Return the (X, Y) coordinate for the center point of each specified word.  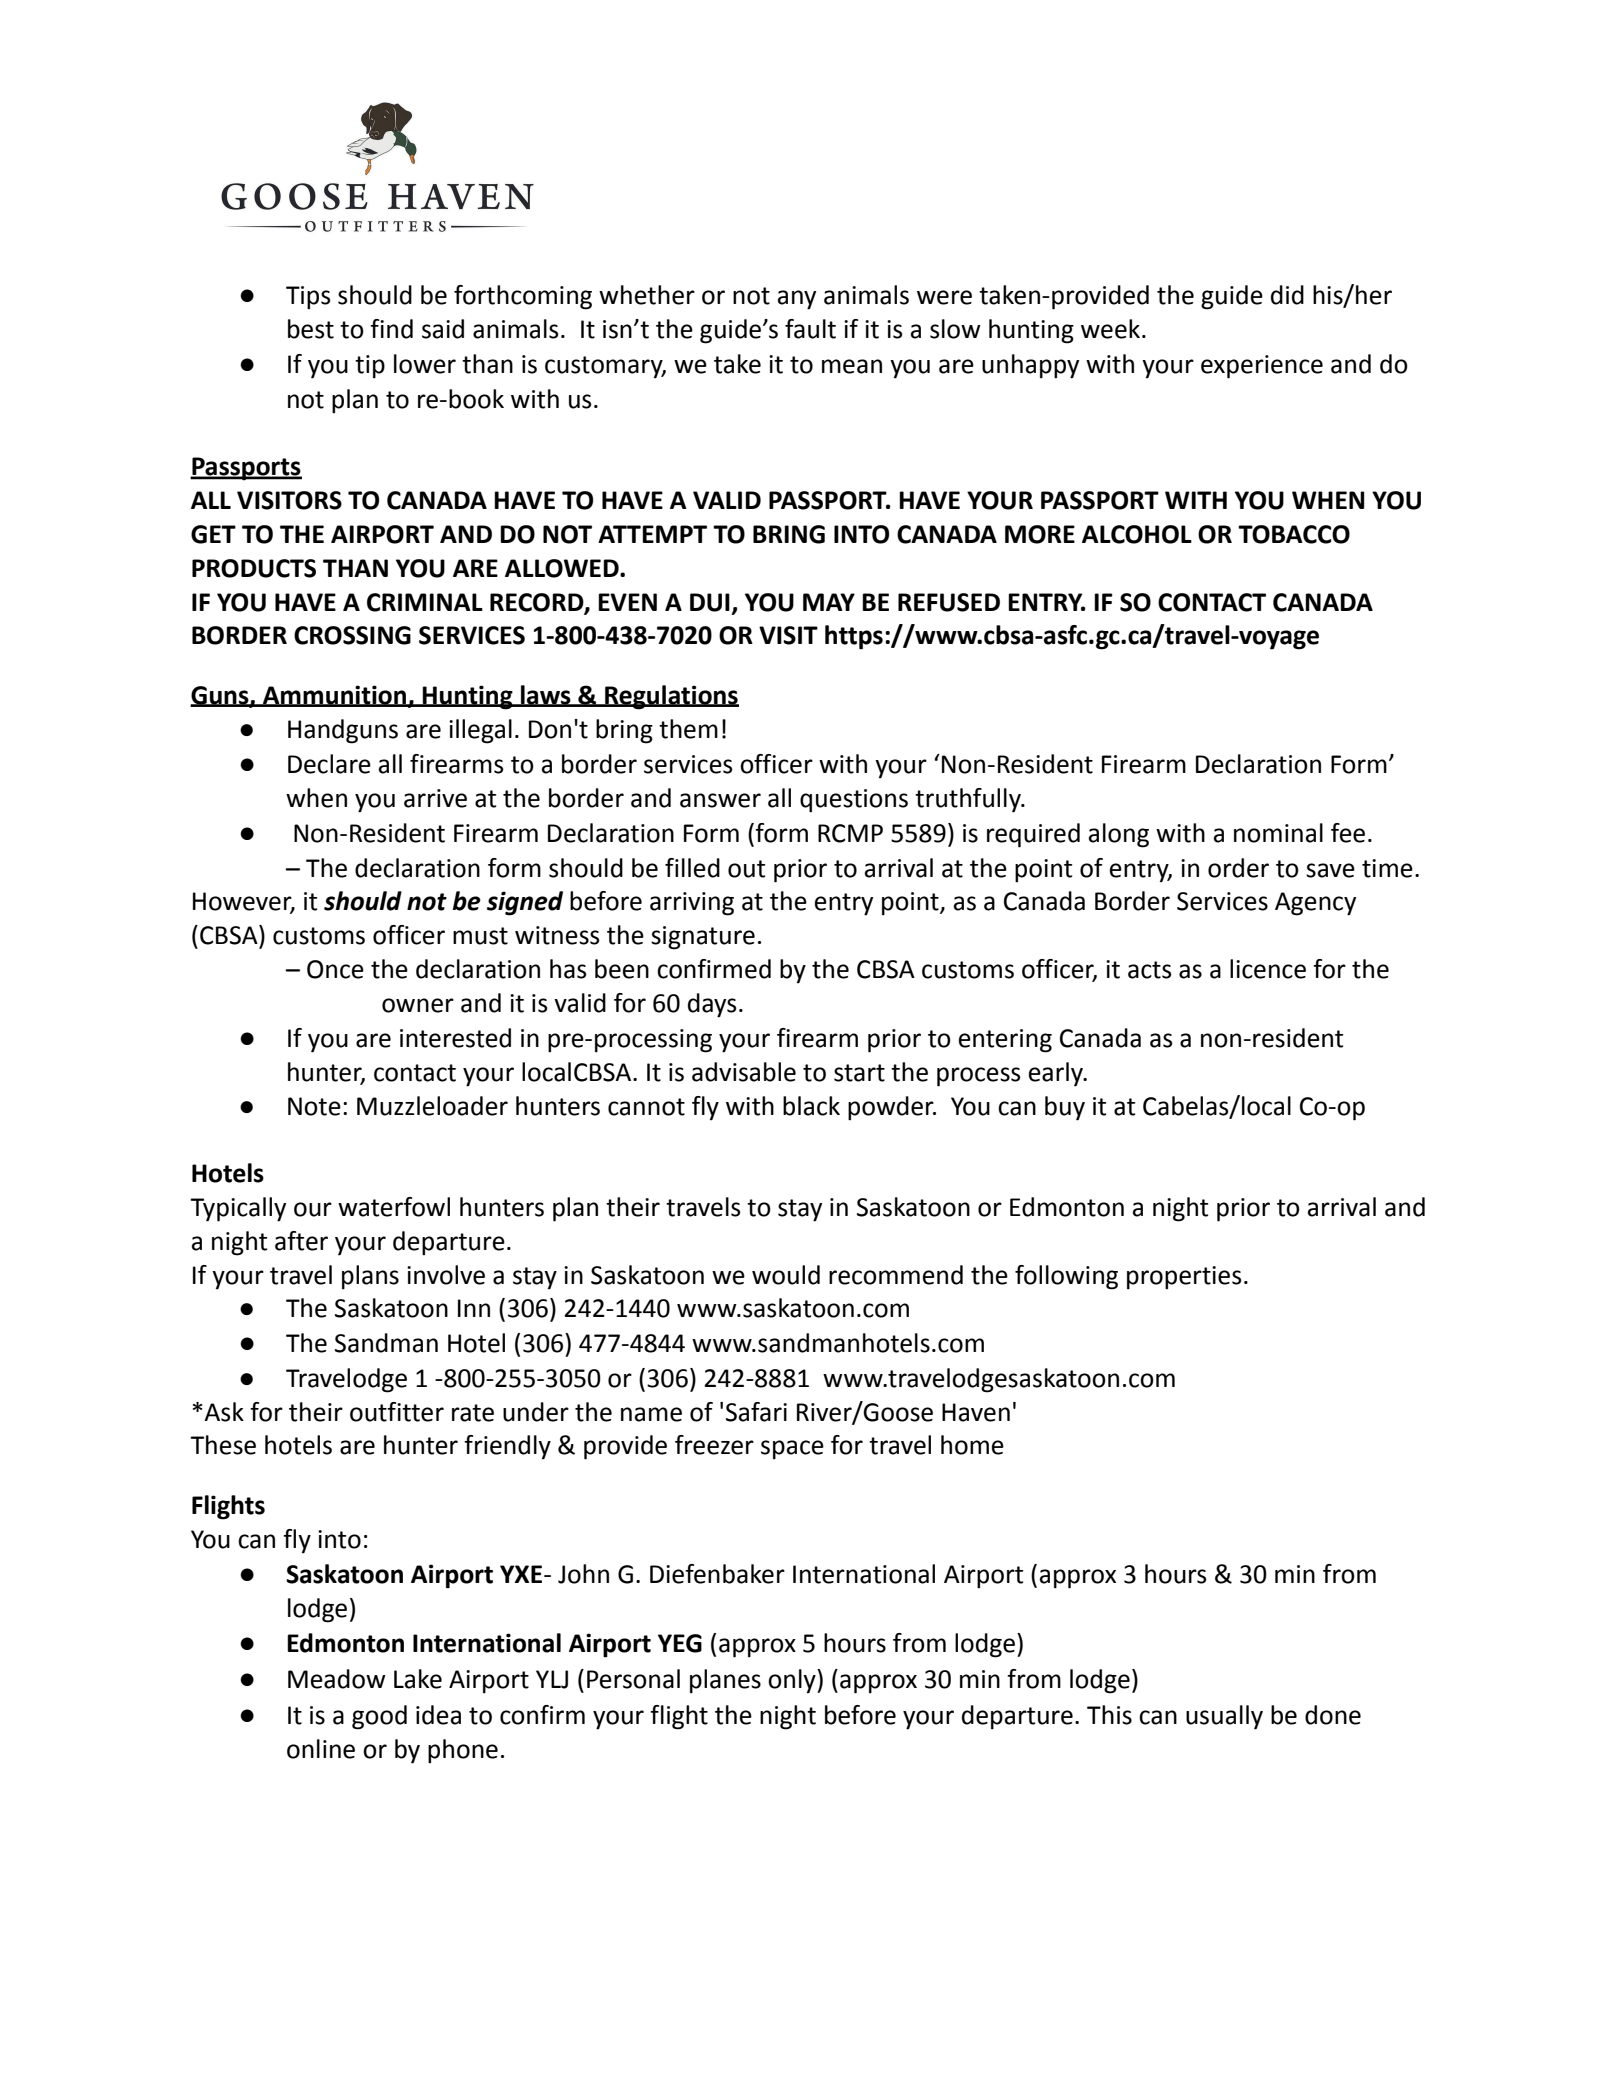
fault (810, 329)
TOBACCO (1294, 534)
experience (1262, 367)
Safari (756, 1412)
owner (418, 1005)
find (391, 329)
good (379, 1717)
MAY (829, 602)
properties (1184, 1278)
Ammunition (335, 696)
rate (473, 1413)
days (712, 1005)
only (793, 1681)
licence (1268, 969)
